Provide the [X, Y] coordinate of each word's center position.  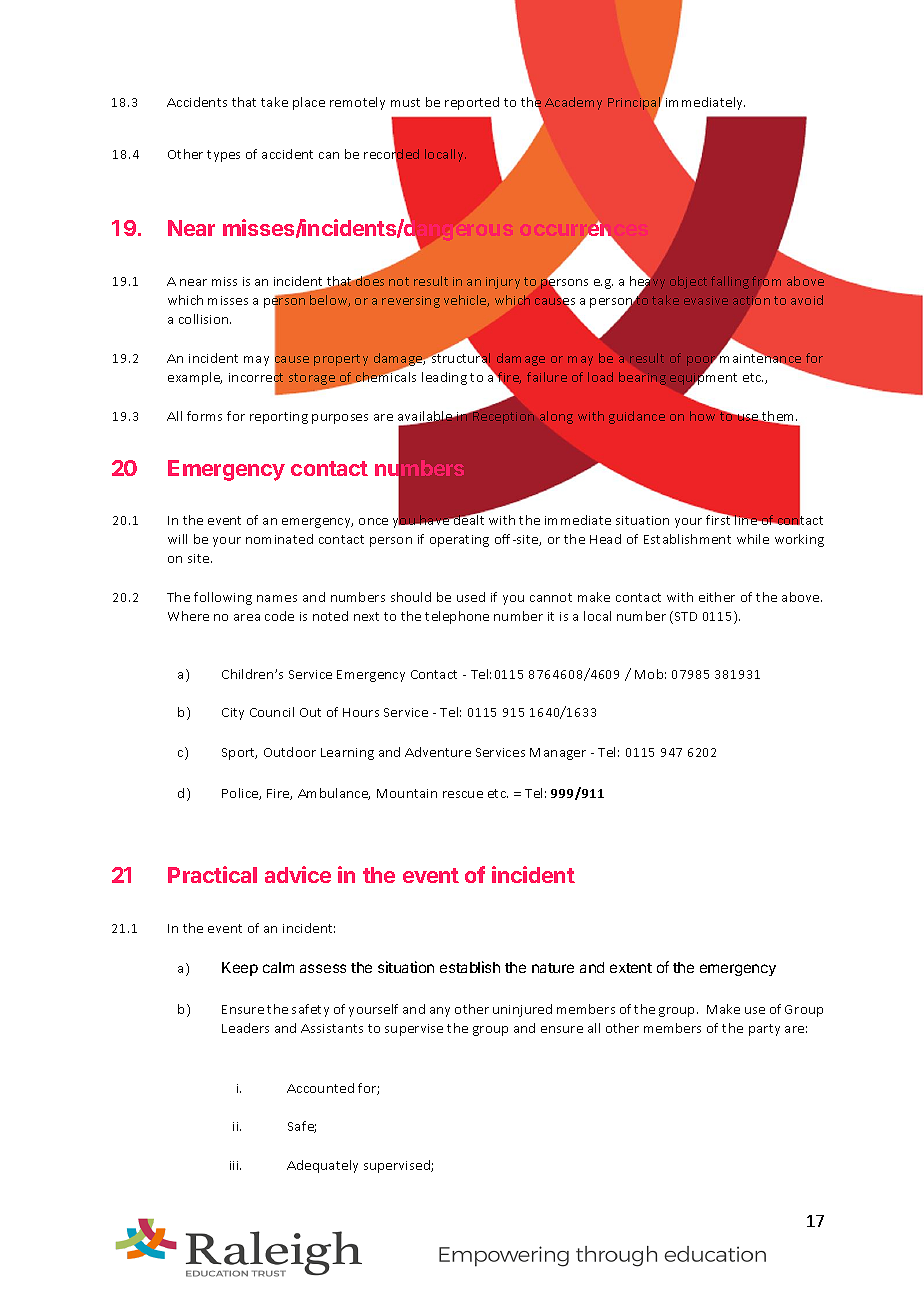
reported [472, 103]
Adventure [438, 752]
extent [631, 968]
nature [553, 968]
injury [503, 283]
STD [686, 616]
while [753, 539]
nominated [279, 539]
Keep [240, 969]
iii [235, 1165]
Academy [573, 103]
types [223, 156]
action [751, 299]
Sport [239, 754]
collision [205, 319]
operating [459, 541]
